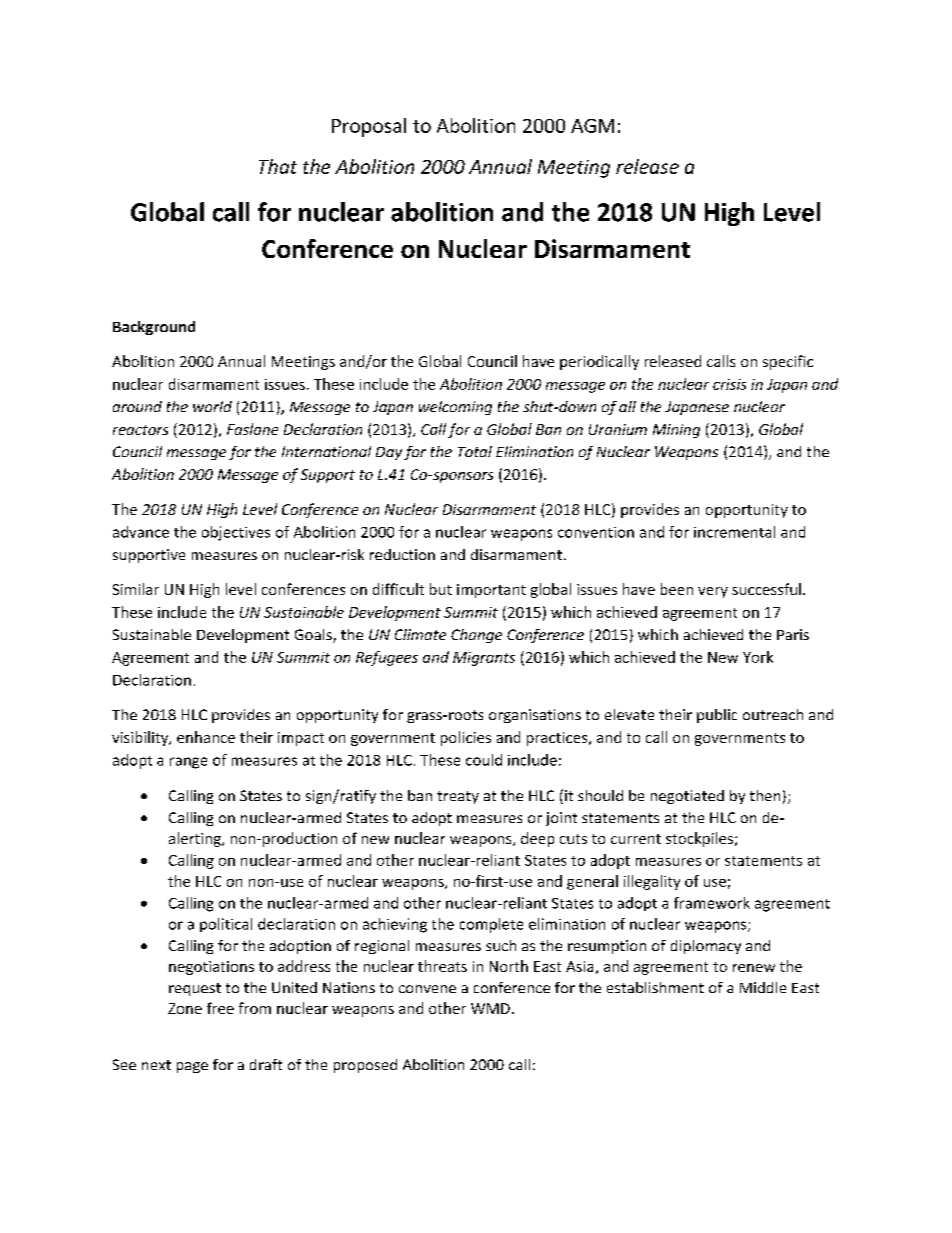 Image resolution: width=952 pixels, height=1233 pixels. I want to click on very, so click(713, 592).
